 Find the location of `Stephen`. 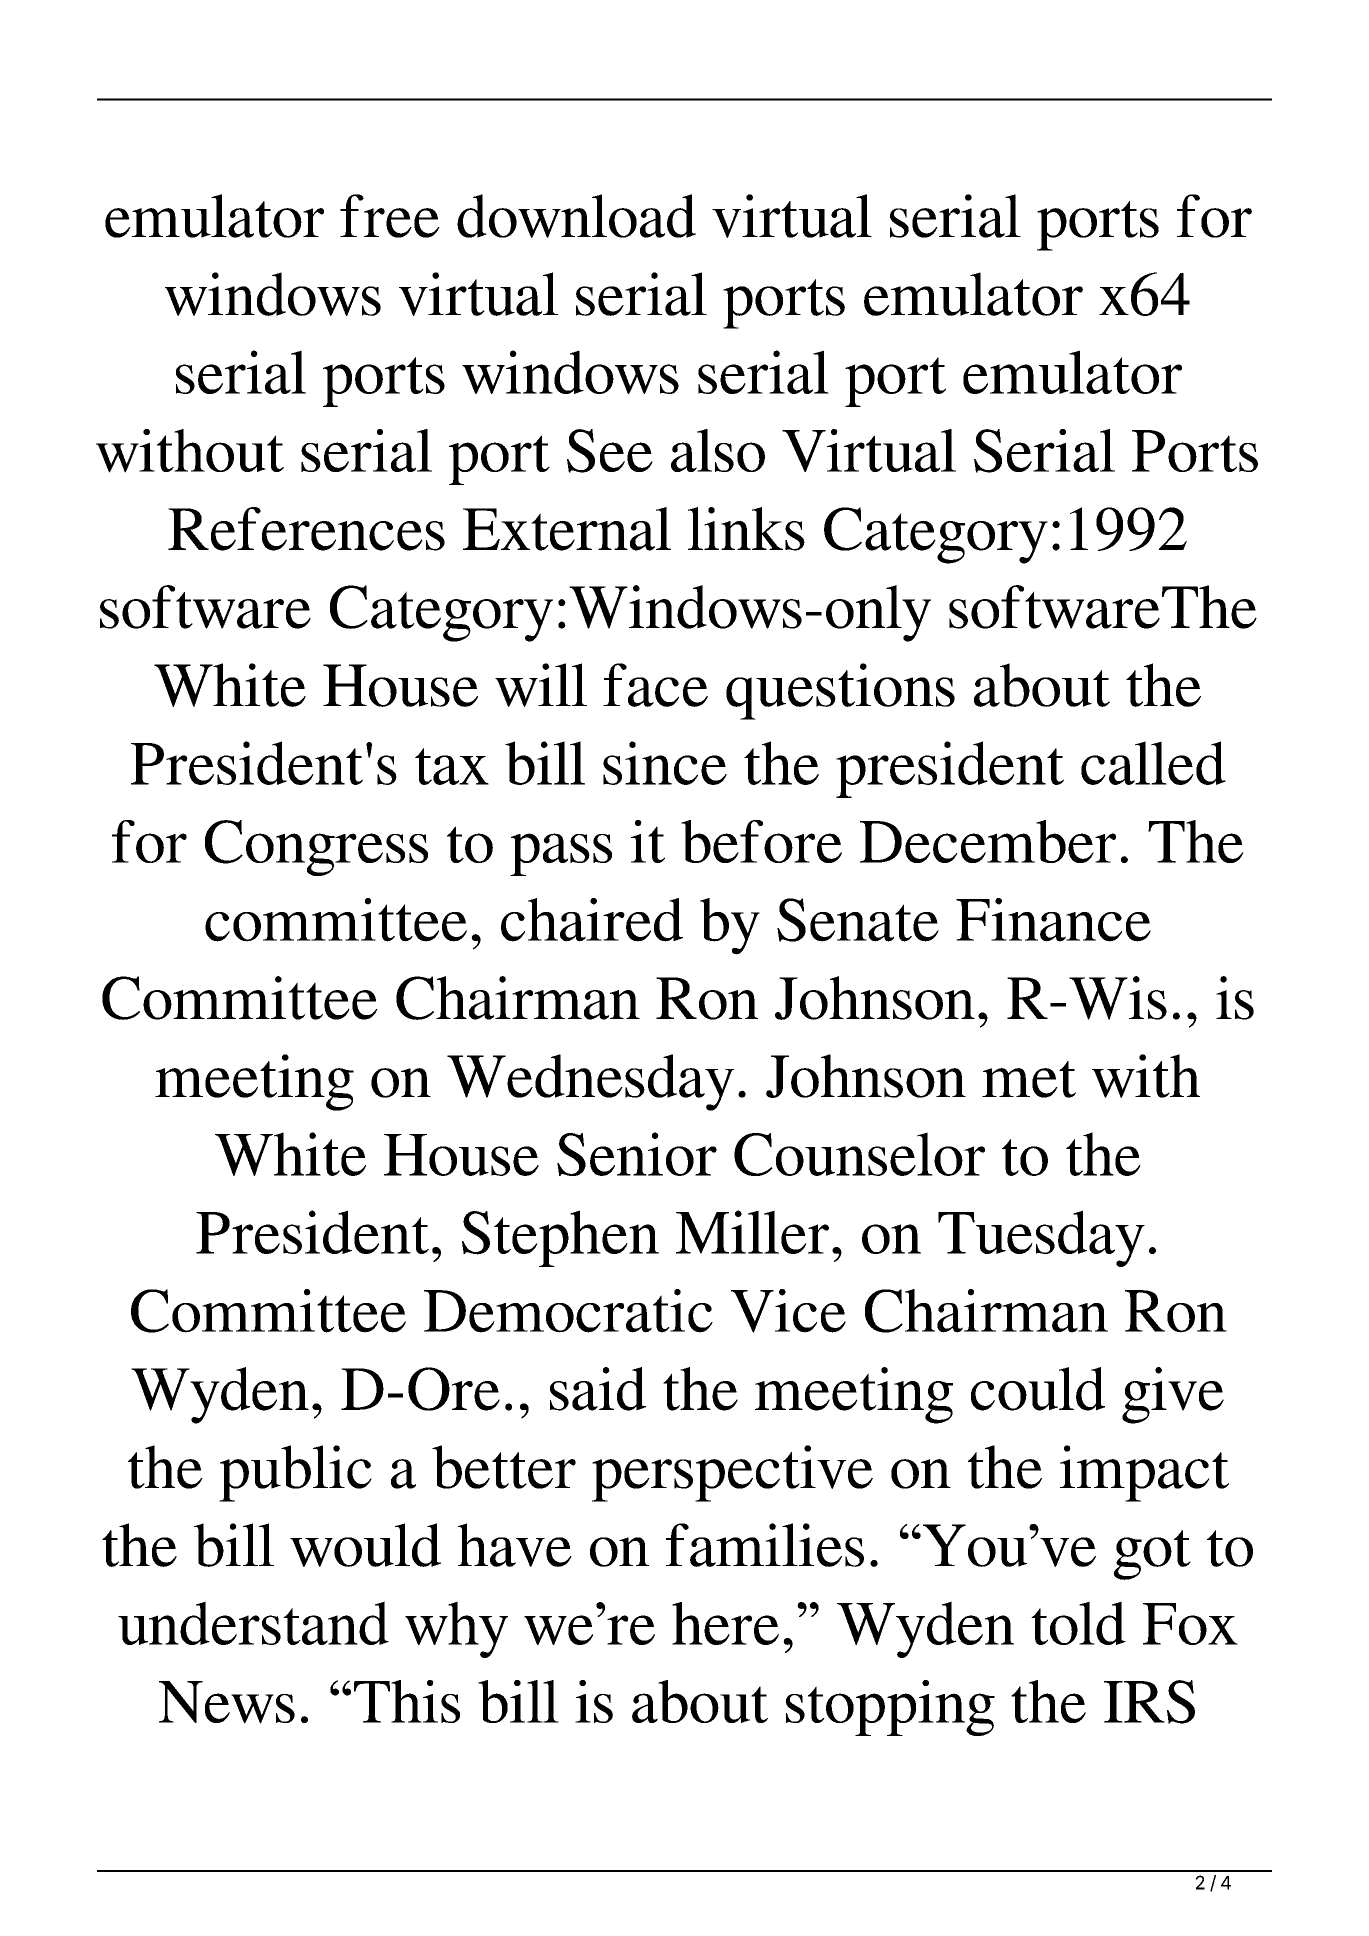

Stephen is located at coordinates (560, 1238).
